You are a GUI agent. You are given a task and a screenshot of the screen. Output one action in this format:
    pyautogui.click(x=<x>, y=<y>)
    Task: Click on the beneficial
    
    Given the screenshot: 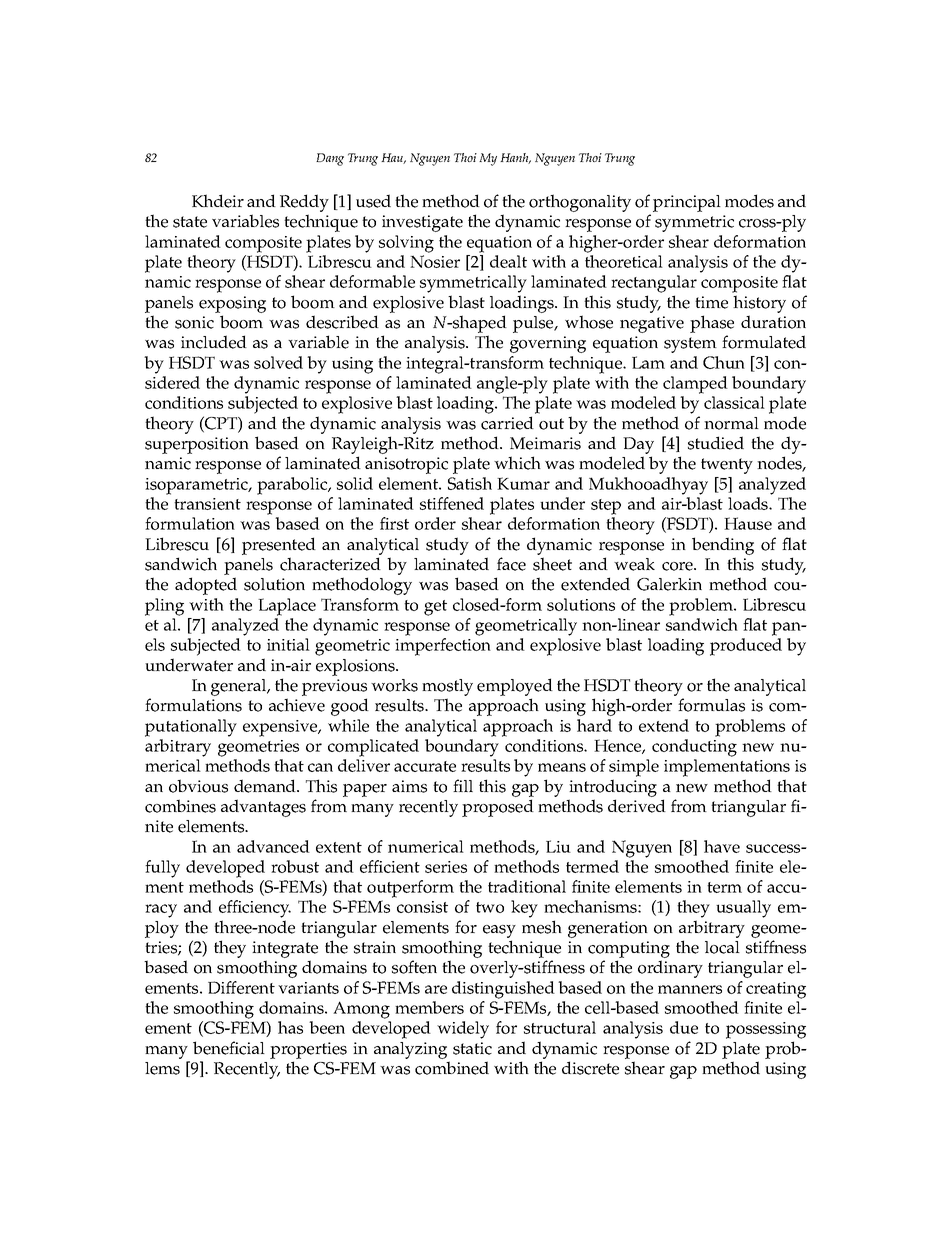 What is the action you would take?
    pyautogui.click(x=229, y=1048)
